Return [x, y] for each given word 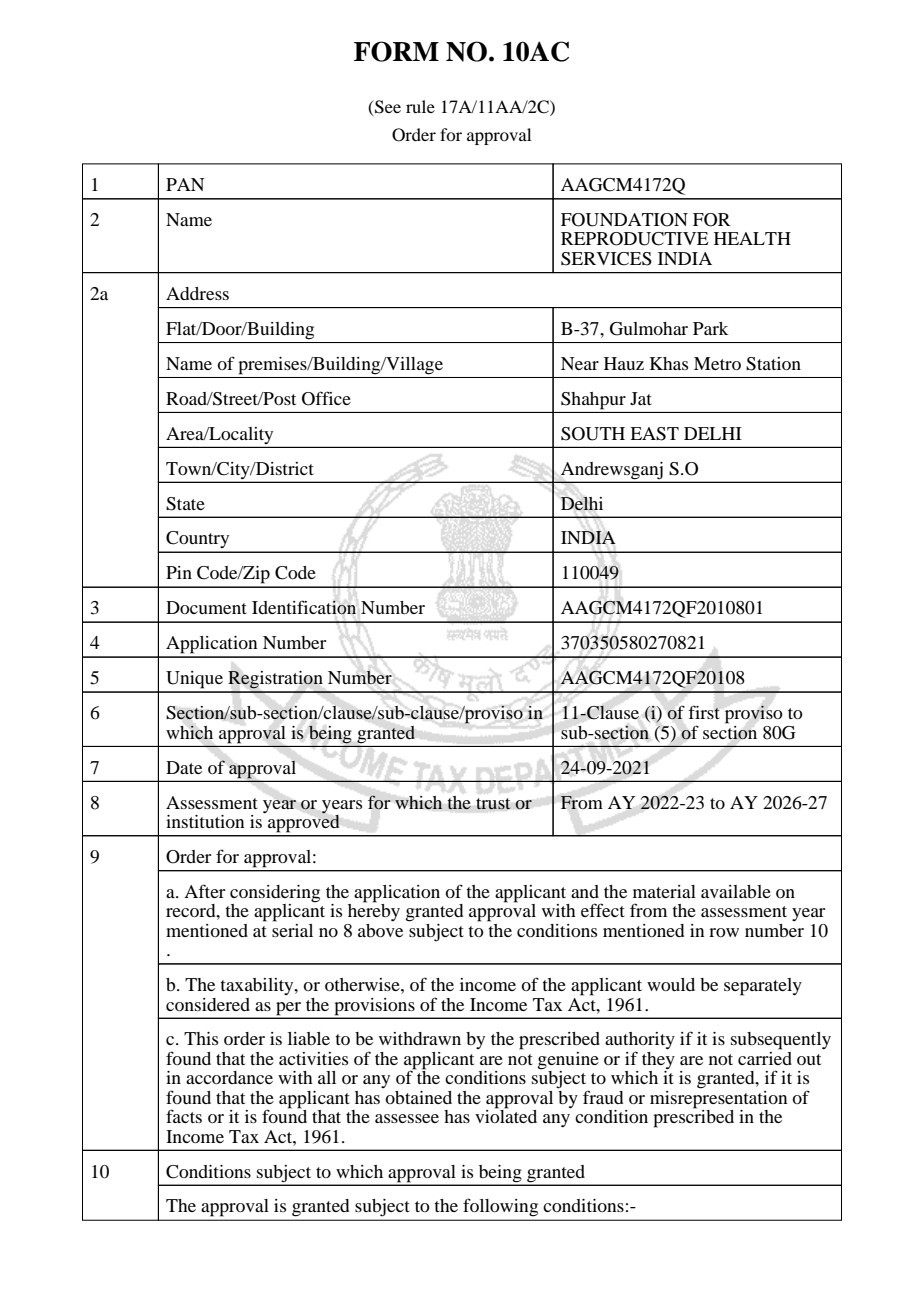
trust [493, 804]
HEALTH [752, 238]
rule [420, 106]
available [736, 891]
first [704, 712]
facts [184, 1116]
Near [580, 363]
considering [275, 895]
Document [206, 607]
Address [197, 293]
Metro [717, 363]
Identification [304, 607]
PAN [185, 184]
